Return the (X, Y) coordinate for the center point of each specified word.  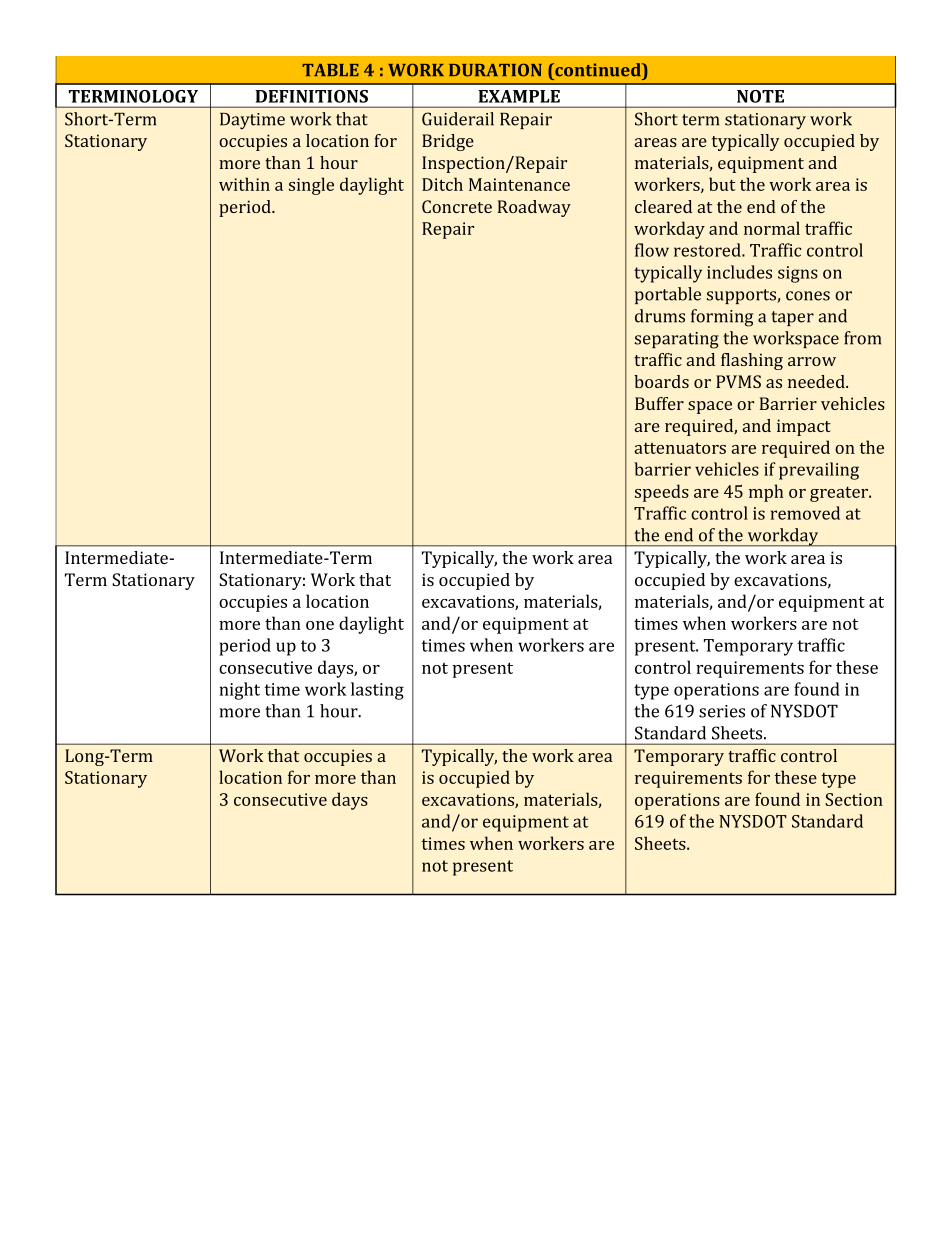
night (240, 691)
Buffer (659, 403)
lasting (377, 691)
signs (798, 274)
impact (804, 427)
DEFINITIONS (311, 96)
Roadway (534, 208)
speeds (662, 493)
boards (661, 381)
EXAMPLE (519, 96)
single (311, 186)
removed (805, 513)
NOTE (760, 96)
